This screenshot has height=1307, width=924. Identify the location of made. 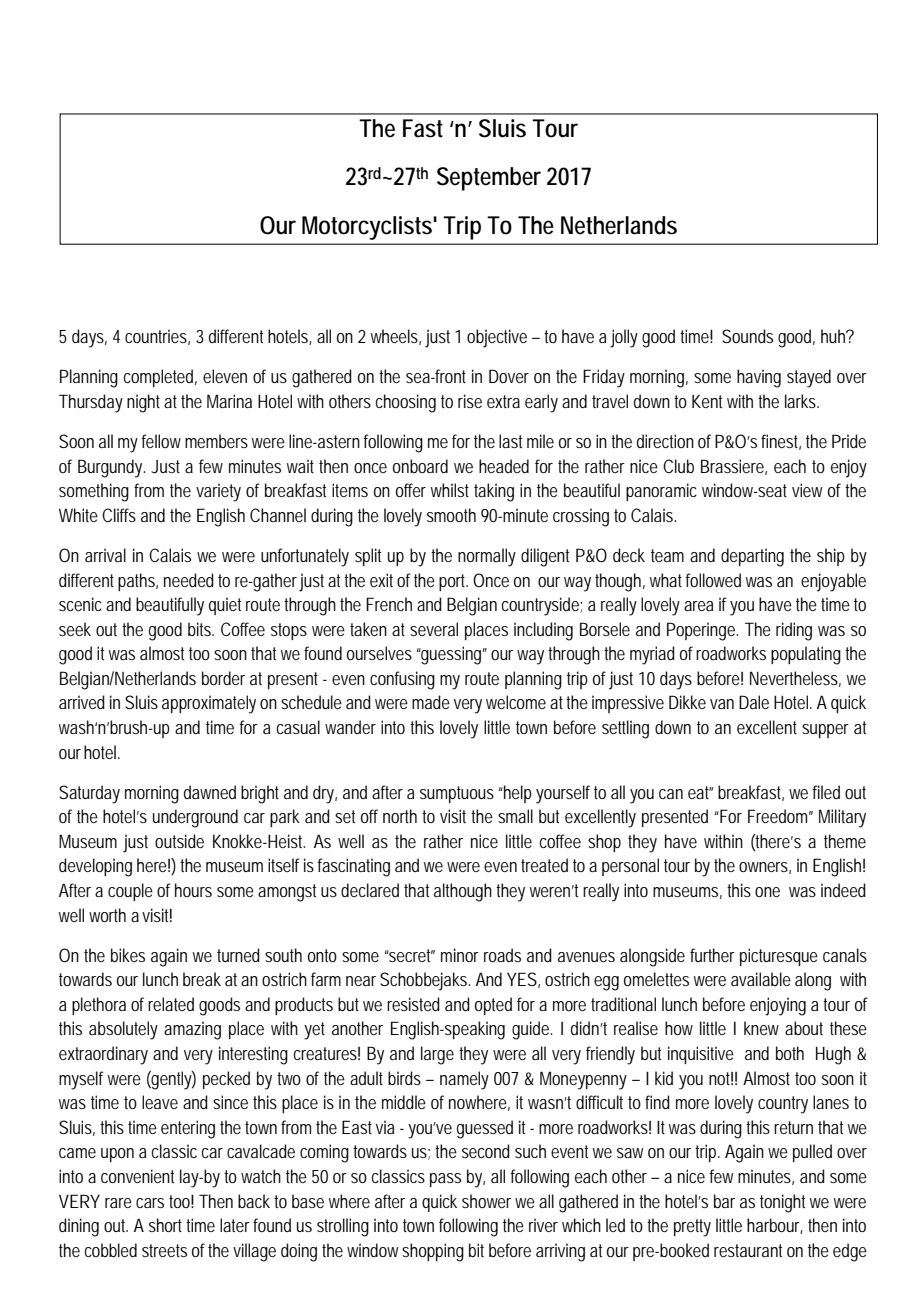
(431, 702).
